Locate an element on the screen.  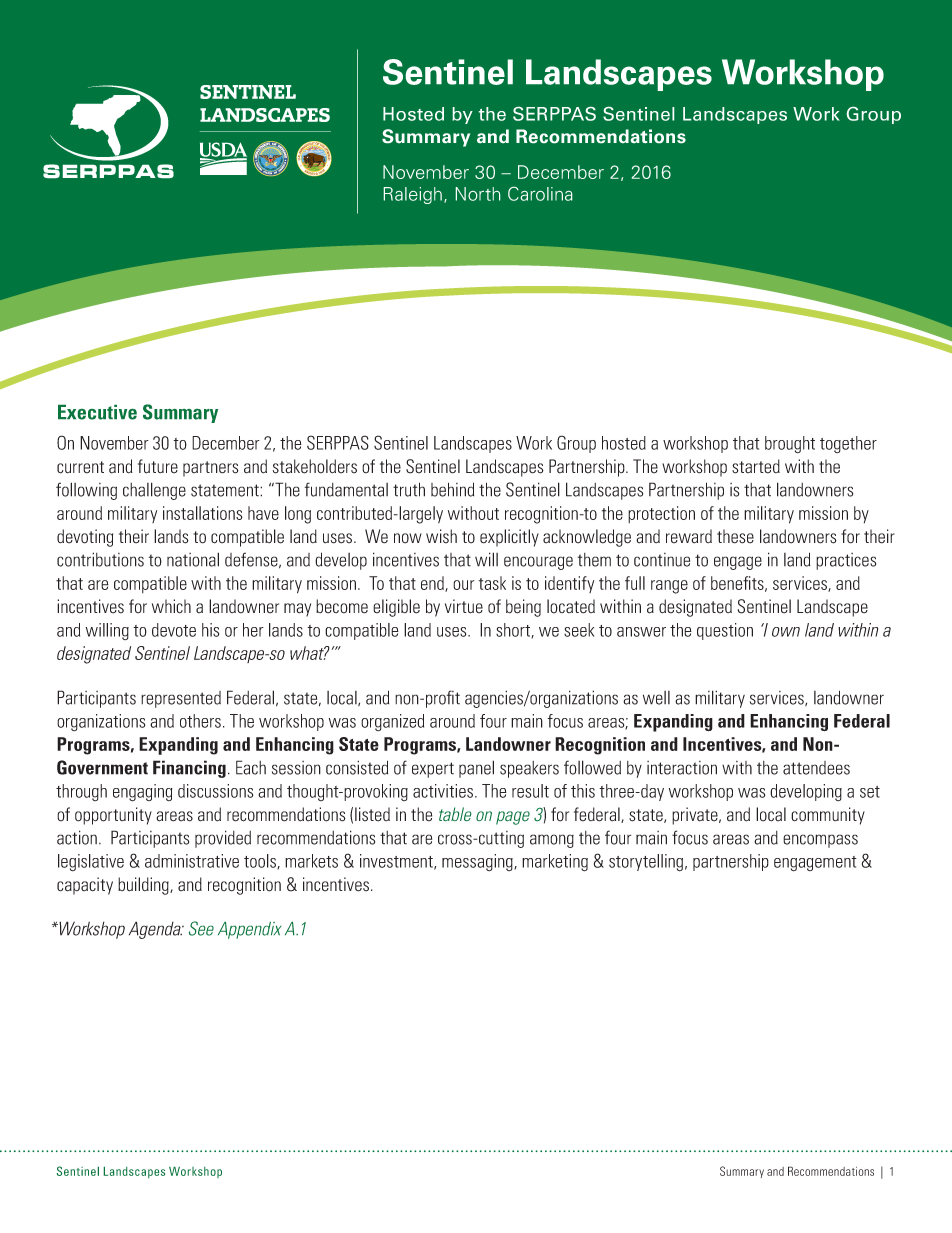
these is located at coordinates (735, 536).
